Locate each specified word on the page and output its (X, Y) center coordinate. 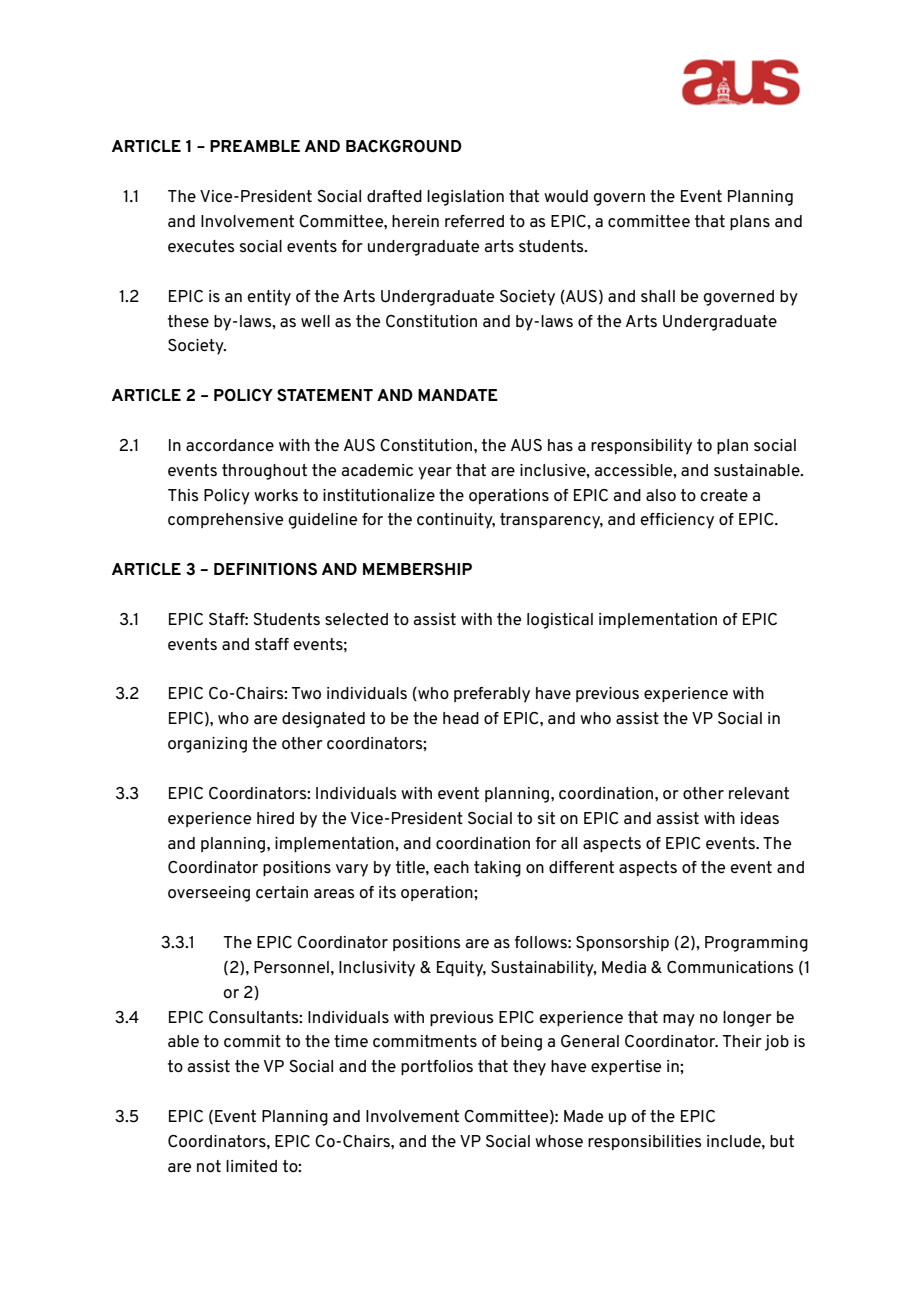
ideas (760, 818)
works (276, 495)
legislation (465, 198)
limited (251, 1166)
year (435, 473)
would (566, 196)
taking (497, 869)
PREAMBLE (255, 146)
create (724, 495)
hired (275, 818)
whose (559, 1141)
